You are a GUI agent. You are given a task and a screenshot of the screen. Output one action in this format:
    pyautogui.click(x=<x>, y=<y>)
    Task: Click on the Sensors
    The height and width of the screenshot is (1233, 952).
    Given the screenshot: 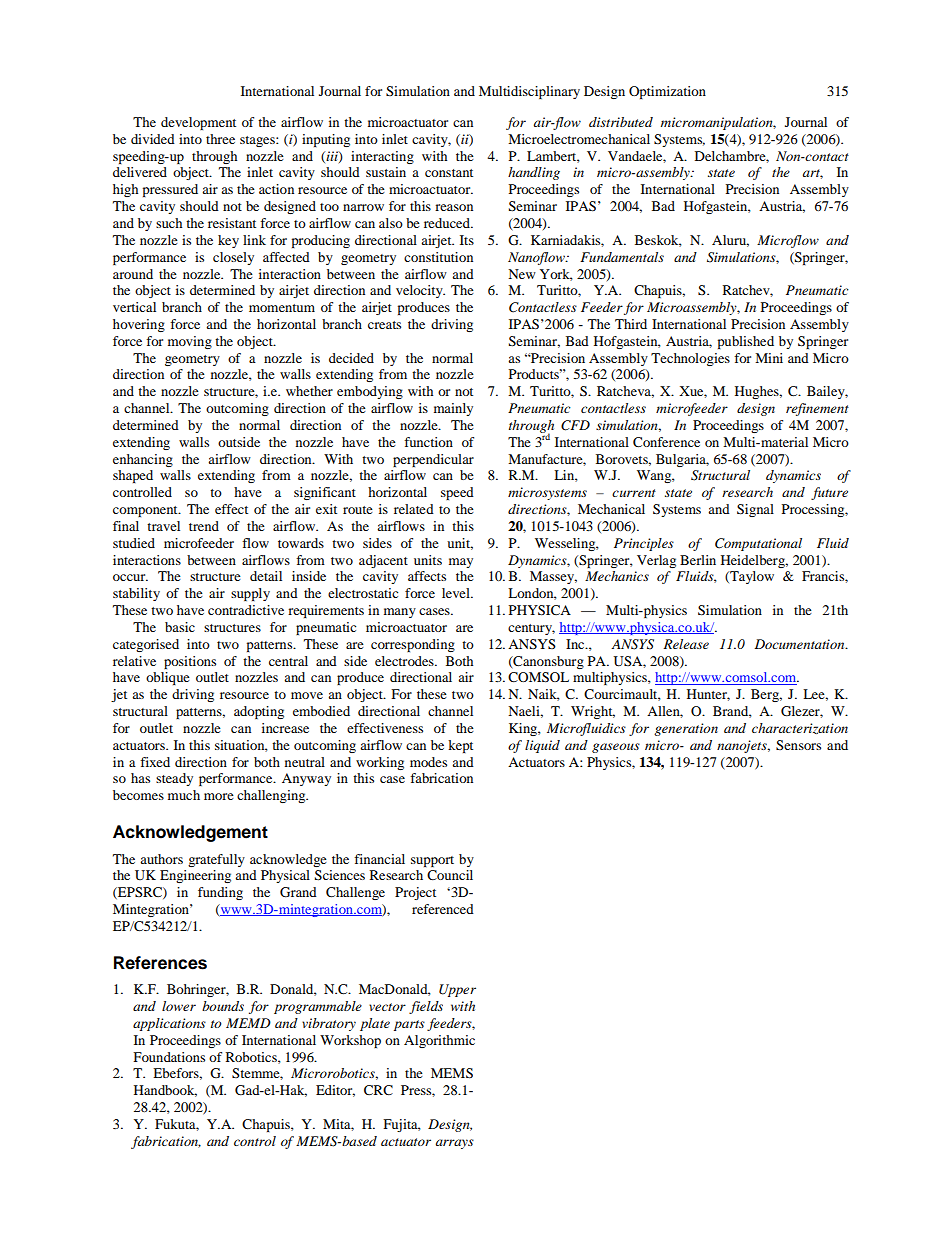 What is the action you would take?
    pyautogui.click(x=798, y=745)
